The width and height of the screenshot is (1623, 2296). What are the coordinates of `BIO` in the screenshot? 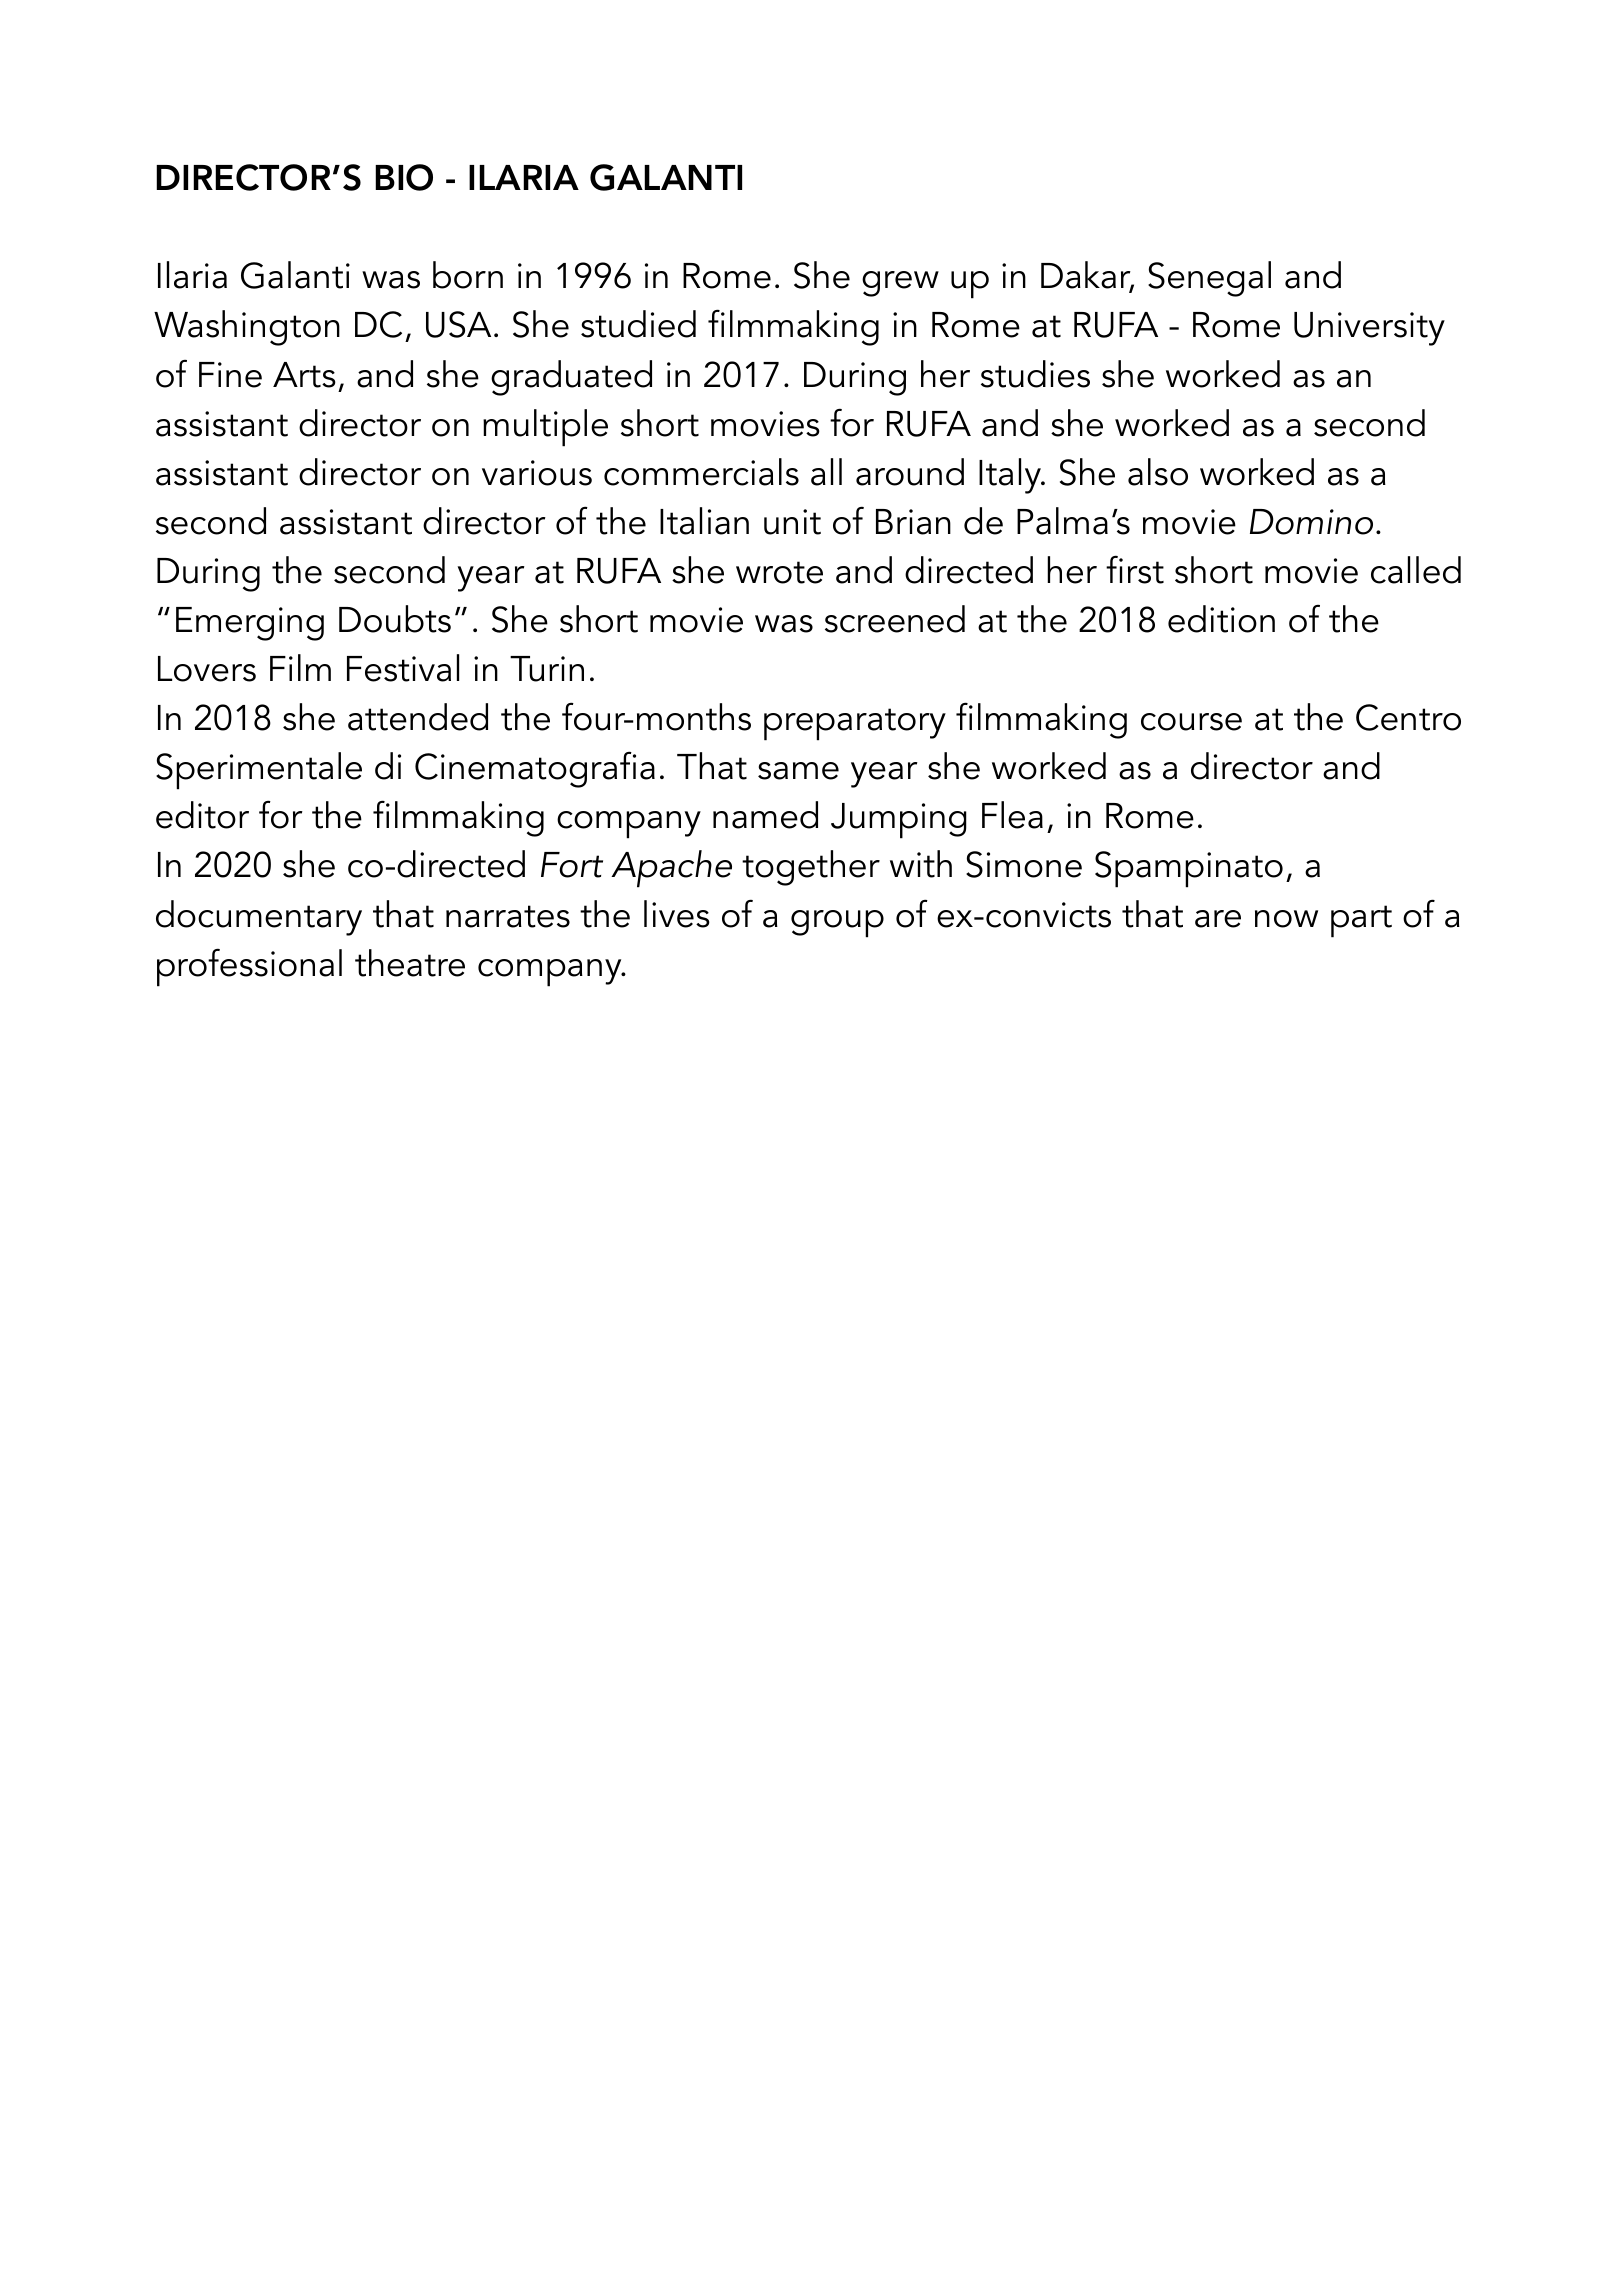 It's located at (404, 177).
